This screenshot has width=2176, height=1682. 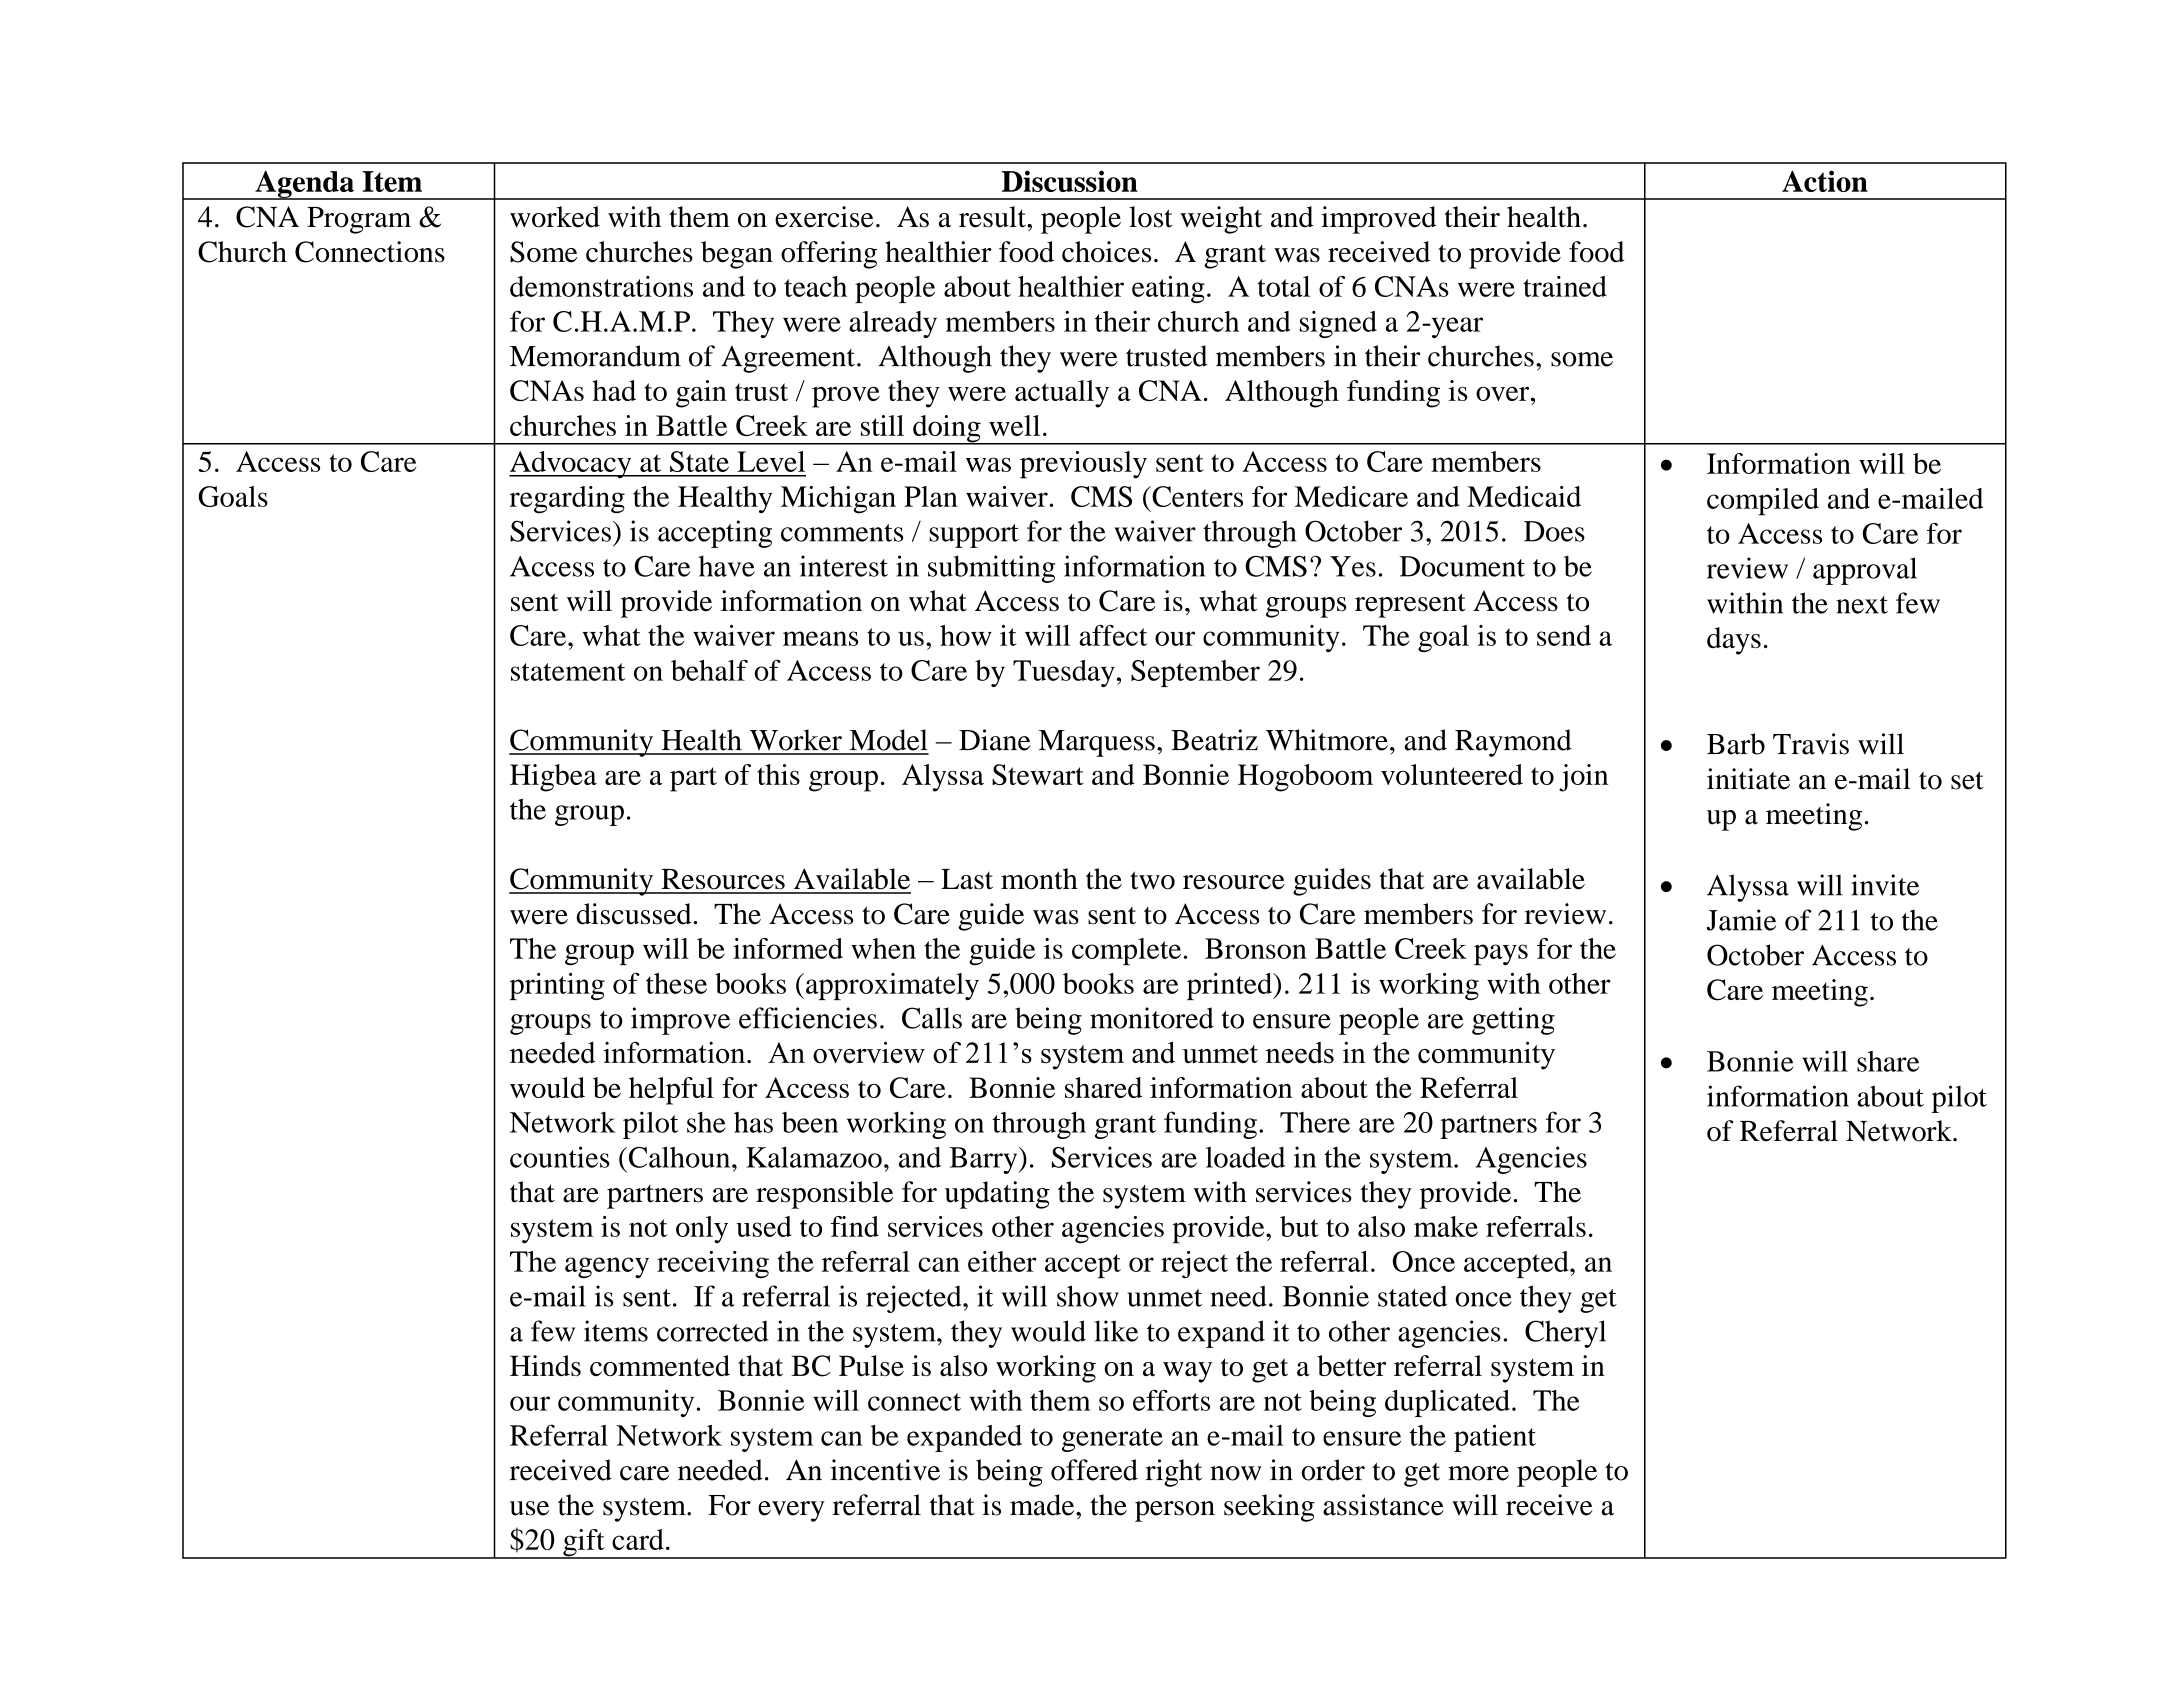 I want to click on lost, so click(x=1151, y=217).
